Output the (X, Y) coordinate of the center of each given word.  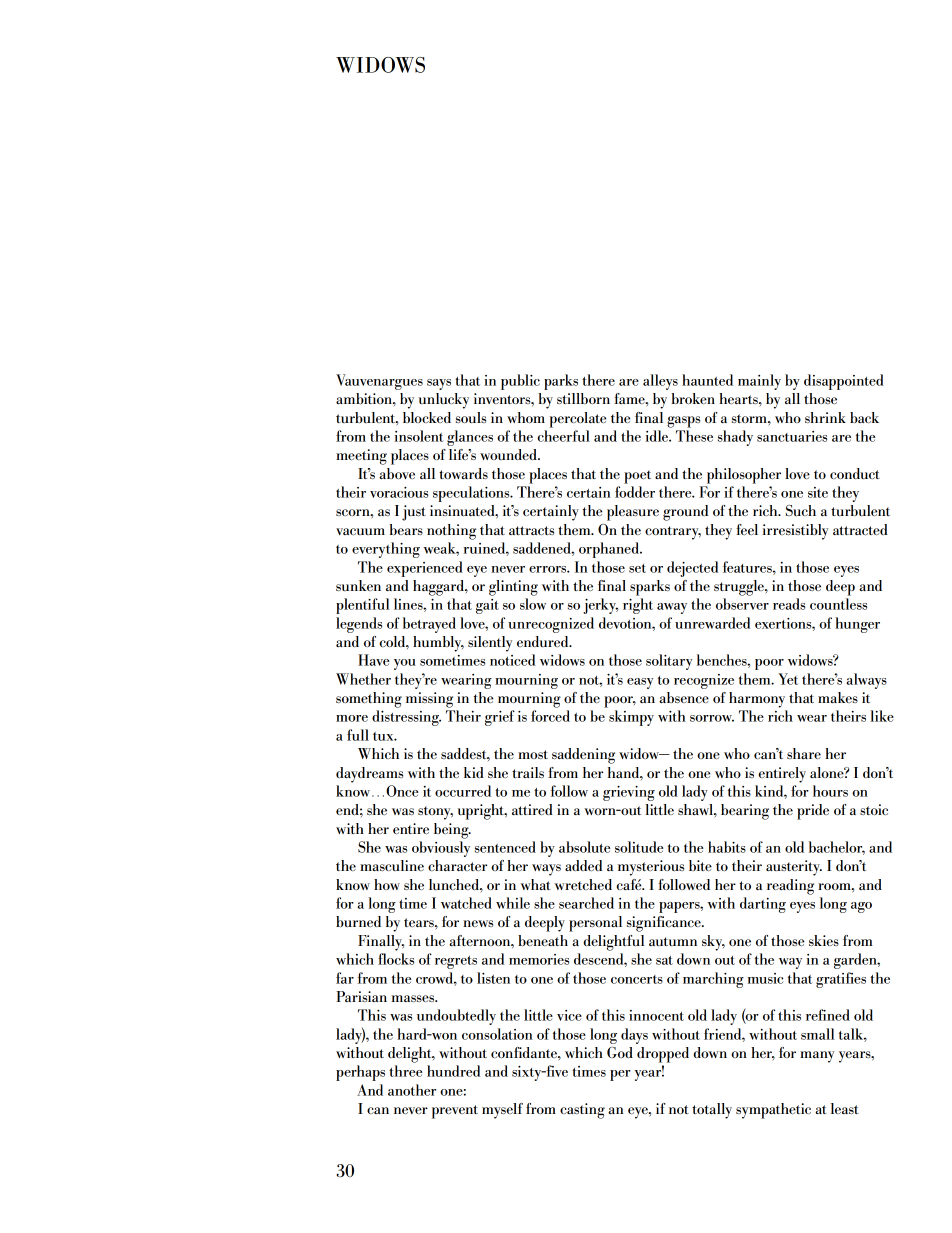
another (412, 1090)
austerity (794, 868)
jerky (600, 606)
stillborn (583, 398)
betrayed (429, 625)
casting (582, 1111)
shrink (825, 417)
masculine (392, 865)
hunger (857, 625)
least (845, 1108)
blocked (427, 417)
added (583, 865)
